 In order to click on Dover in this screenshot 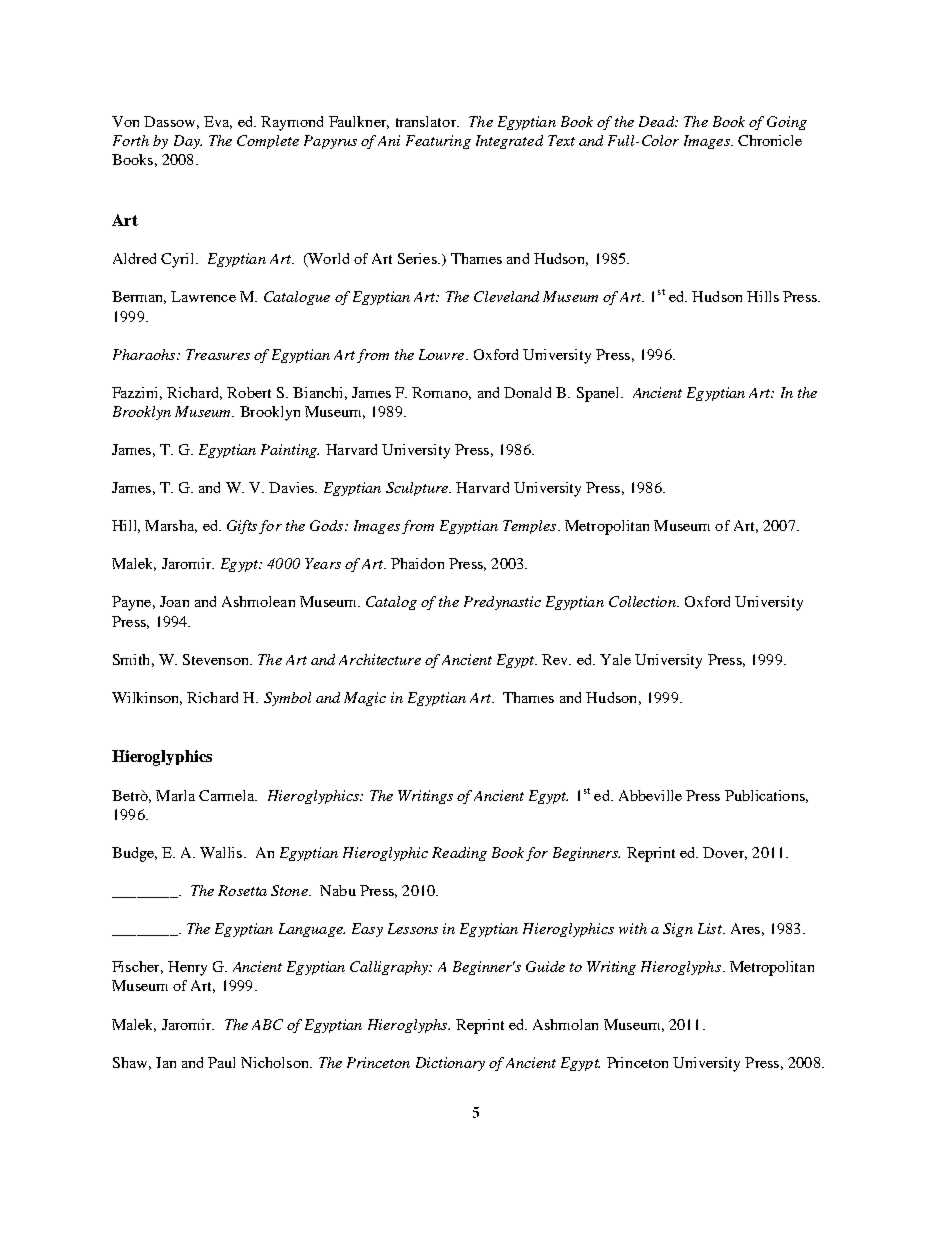, I will do `click(725, 853)`.
